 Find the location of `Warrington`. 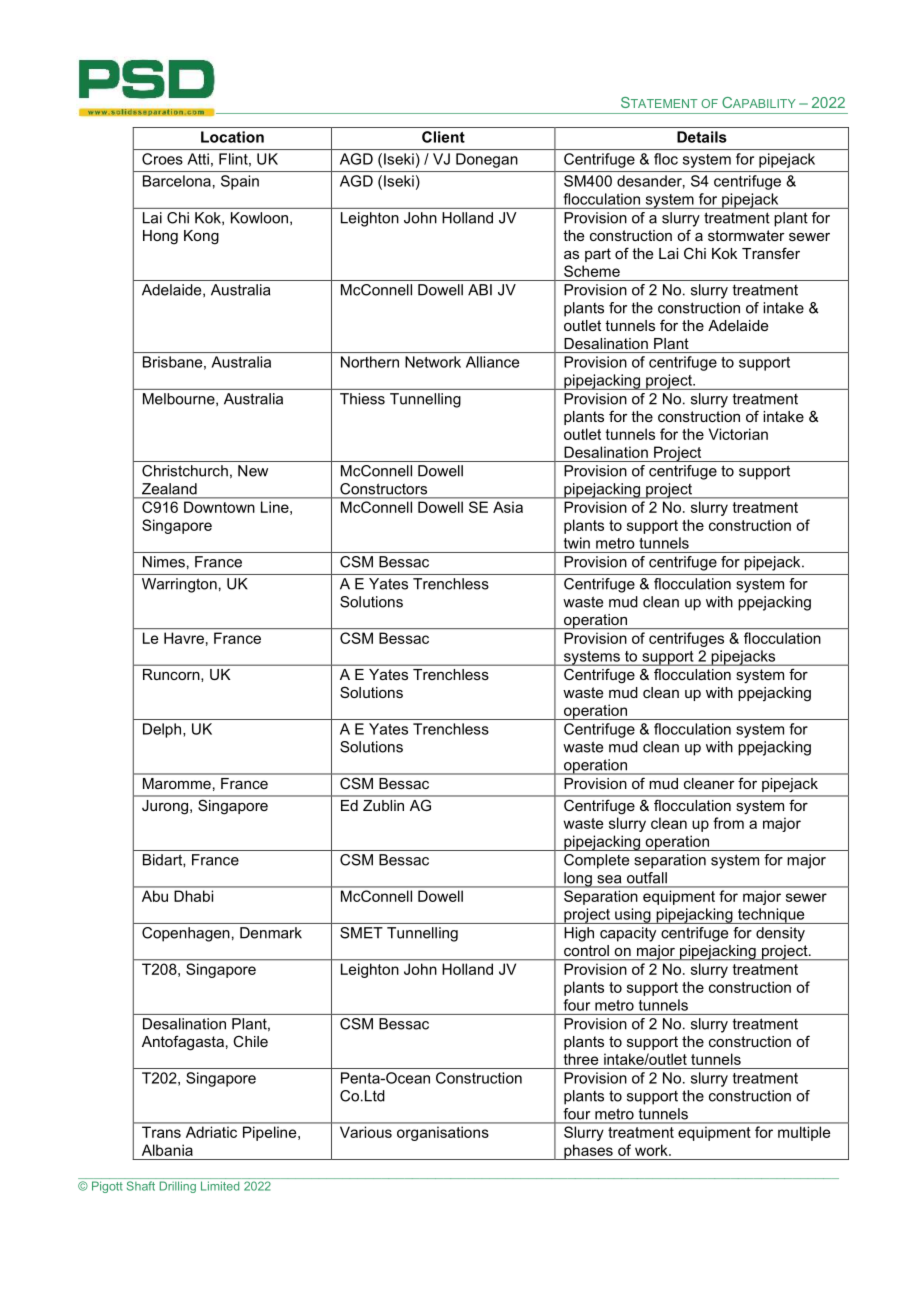

Warrington is located at coordinates (179, 585).
